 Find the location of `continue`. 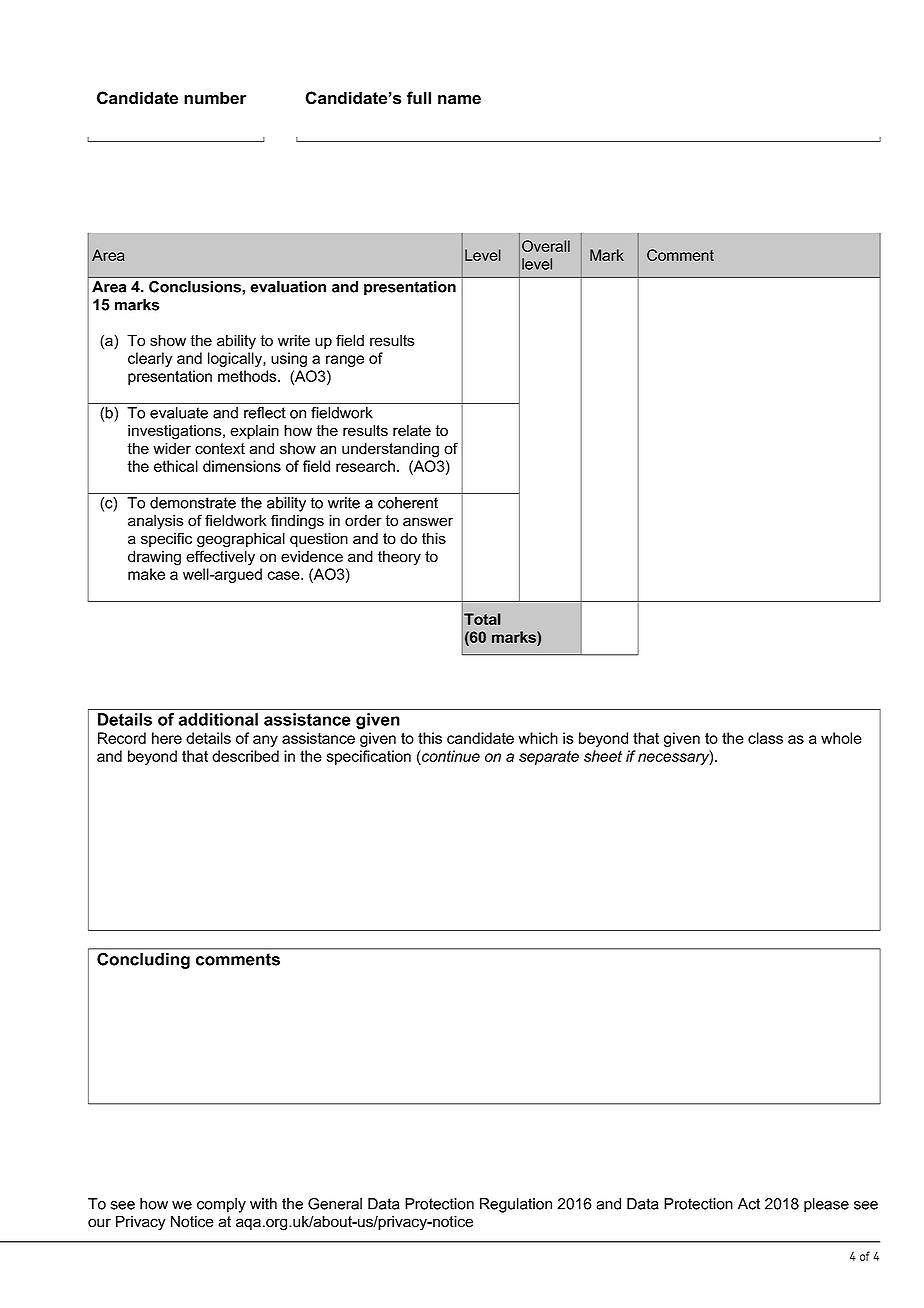

continue is located at coordinates (450, 757).
